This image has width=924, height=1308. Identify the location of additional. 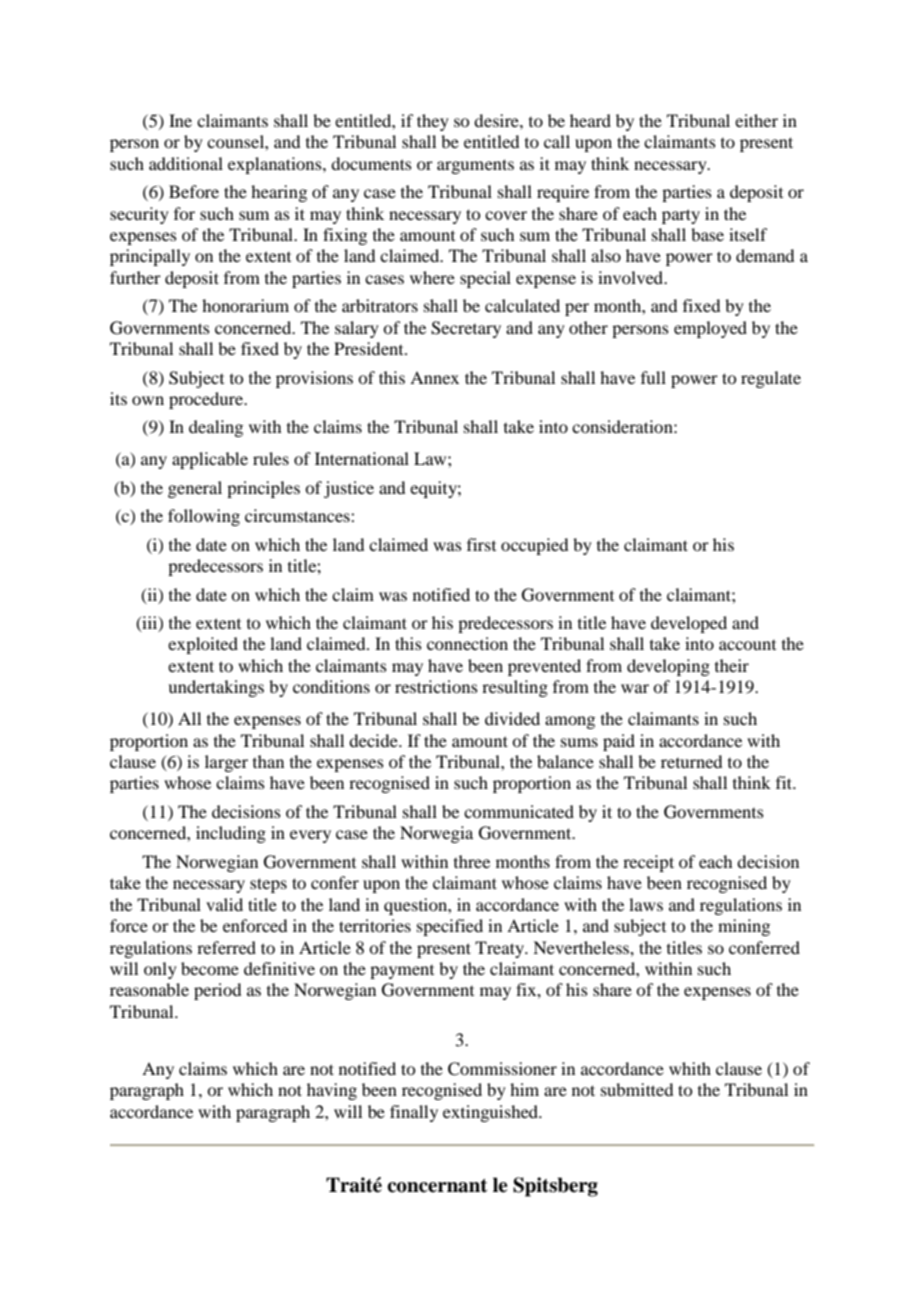
(186, 163).
